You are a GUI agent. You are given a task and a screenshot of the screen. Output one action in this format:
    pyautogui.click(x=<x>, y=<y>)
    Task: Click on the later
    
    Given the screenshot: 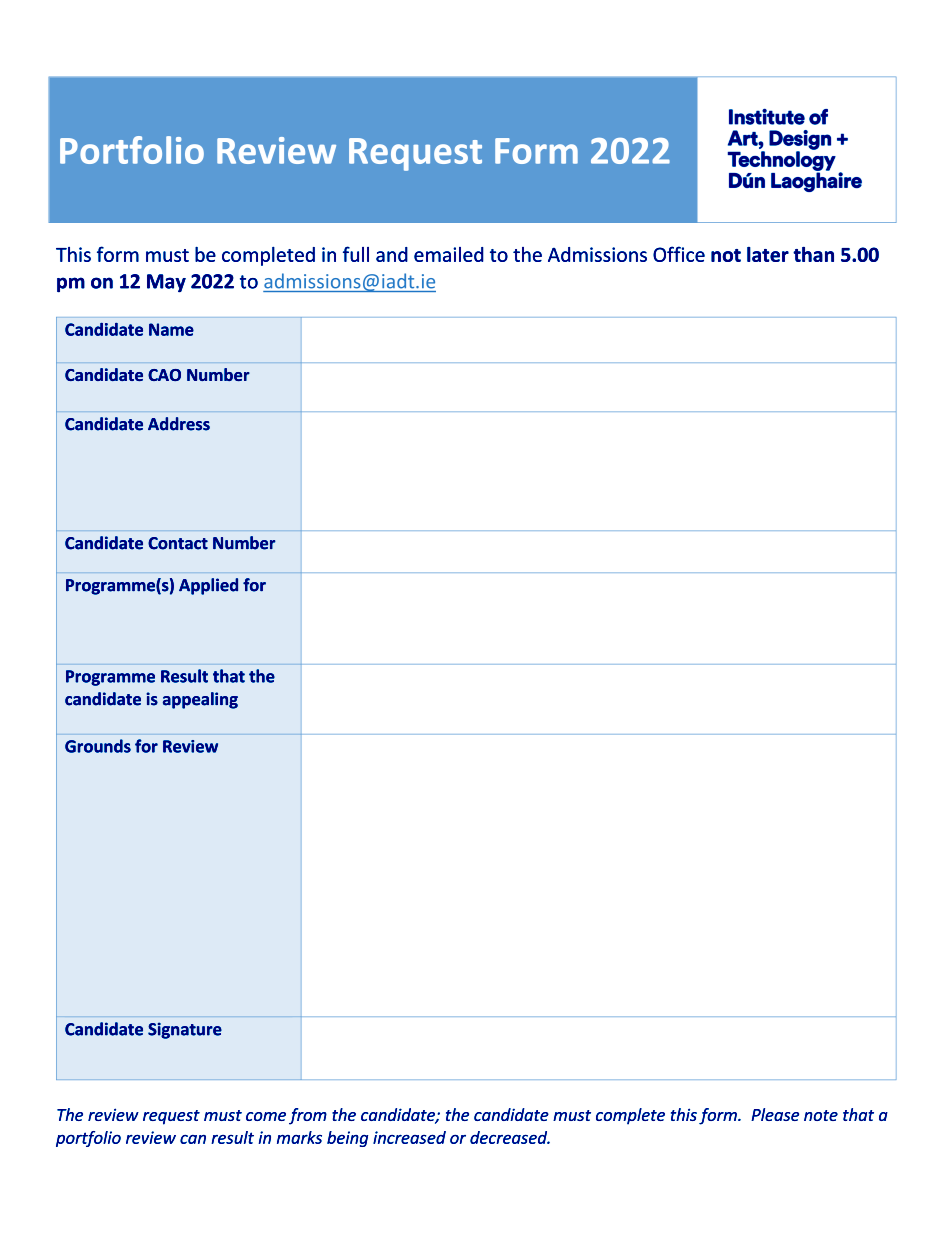 What is the action you would take?
    pyautogui.click(x=768, y=254)
